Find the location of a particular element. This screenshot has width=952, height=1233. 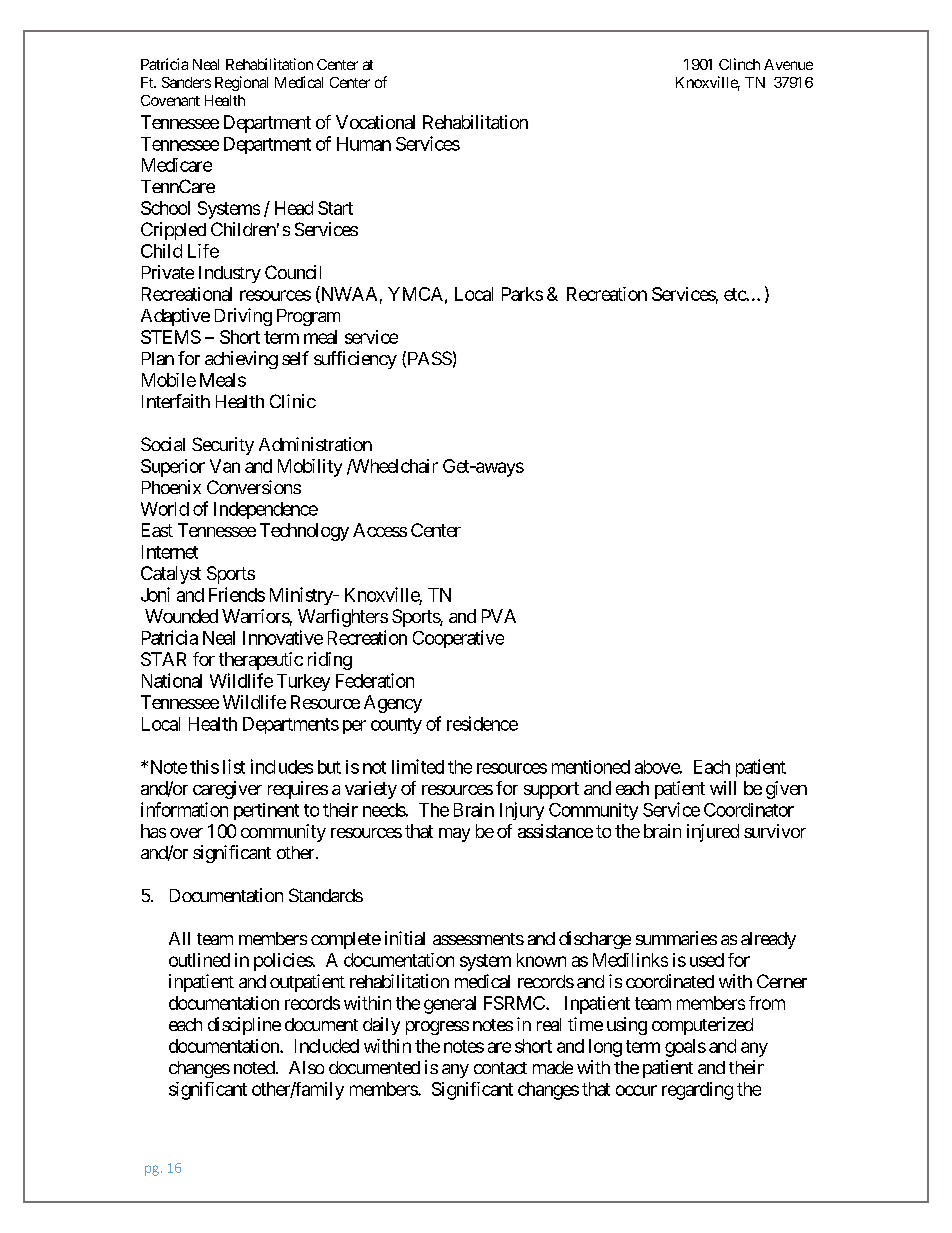

will is located at coordinates (723, 788).
